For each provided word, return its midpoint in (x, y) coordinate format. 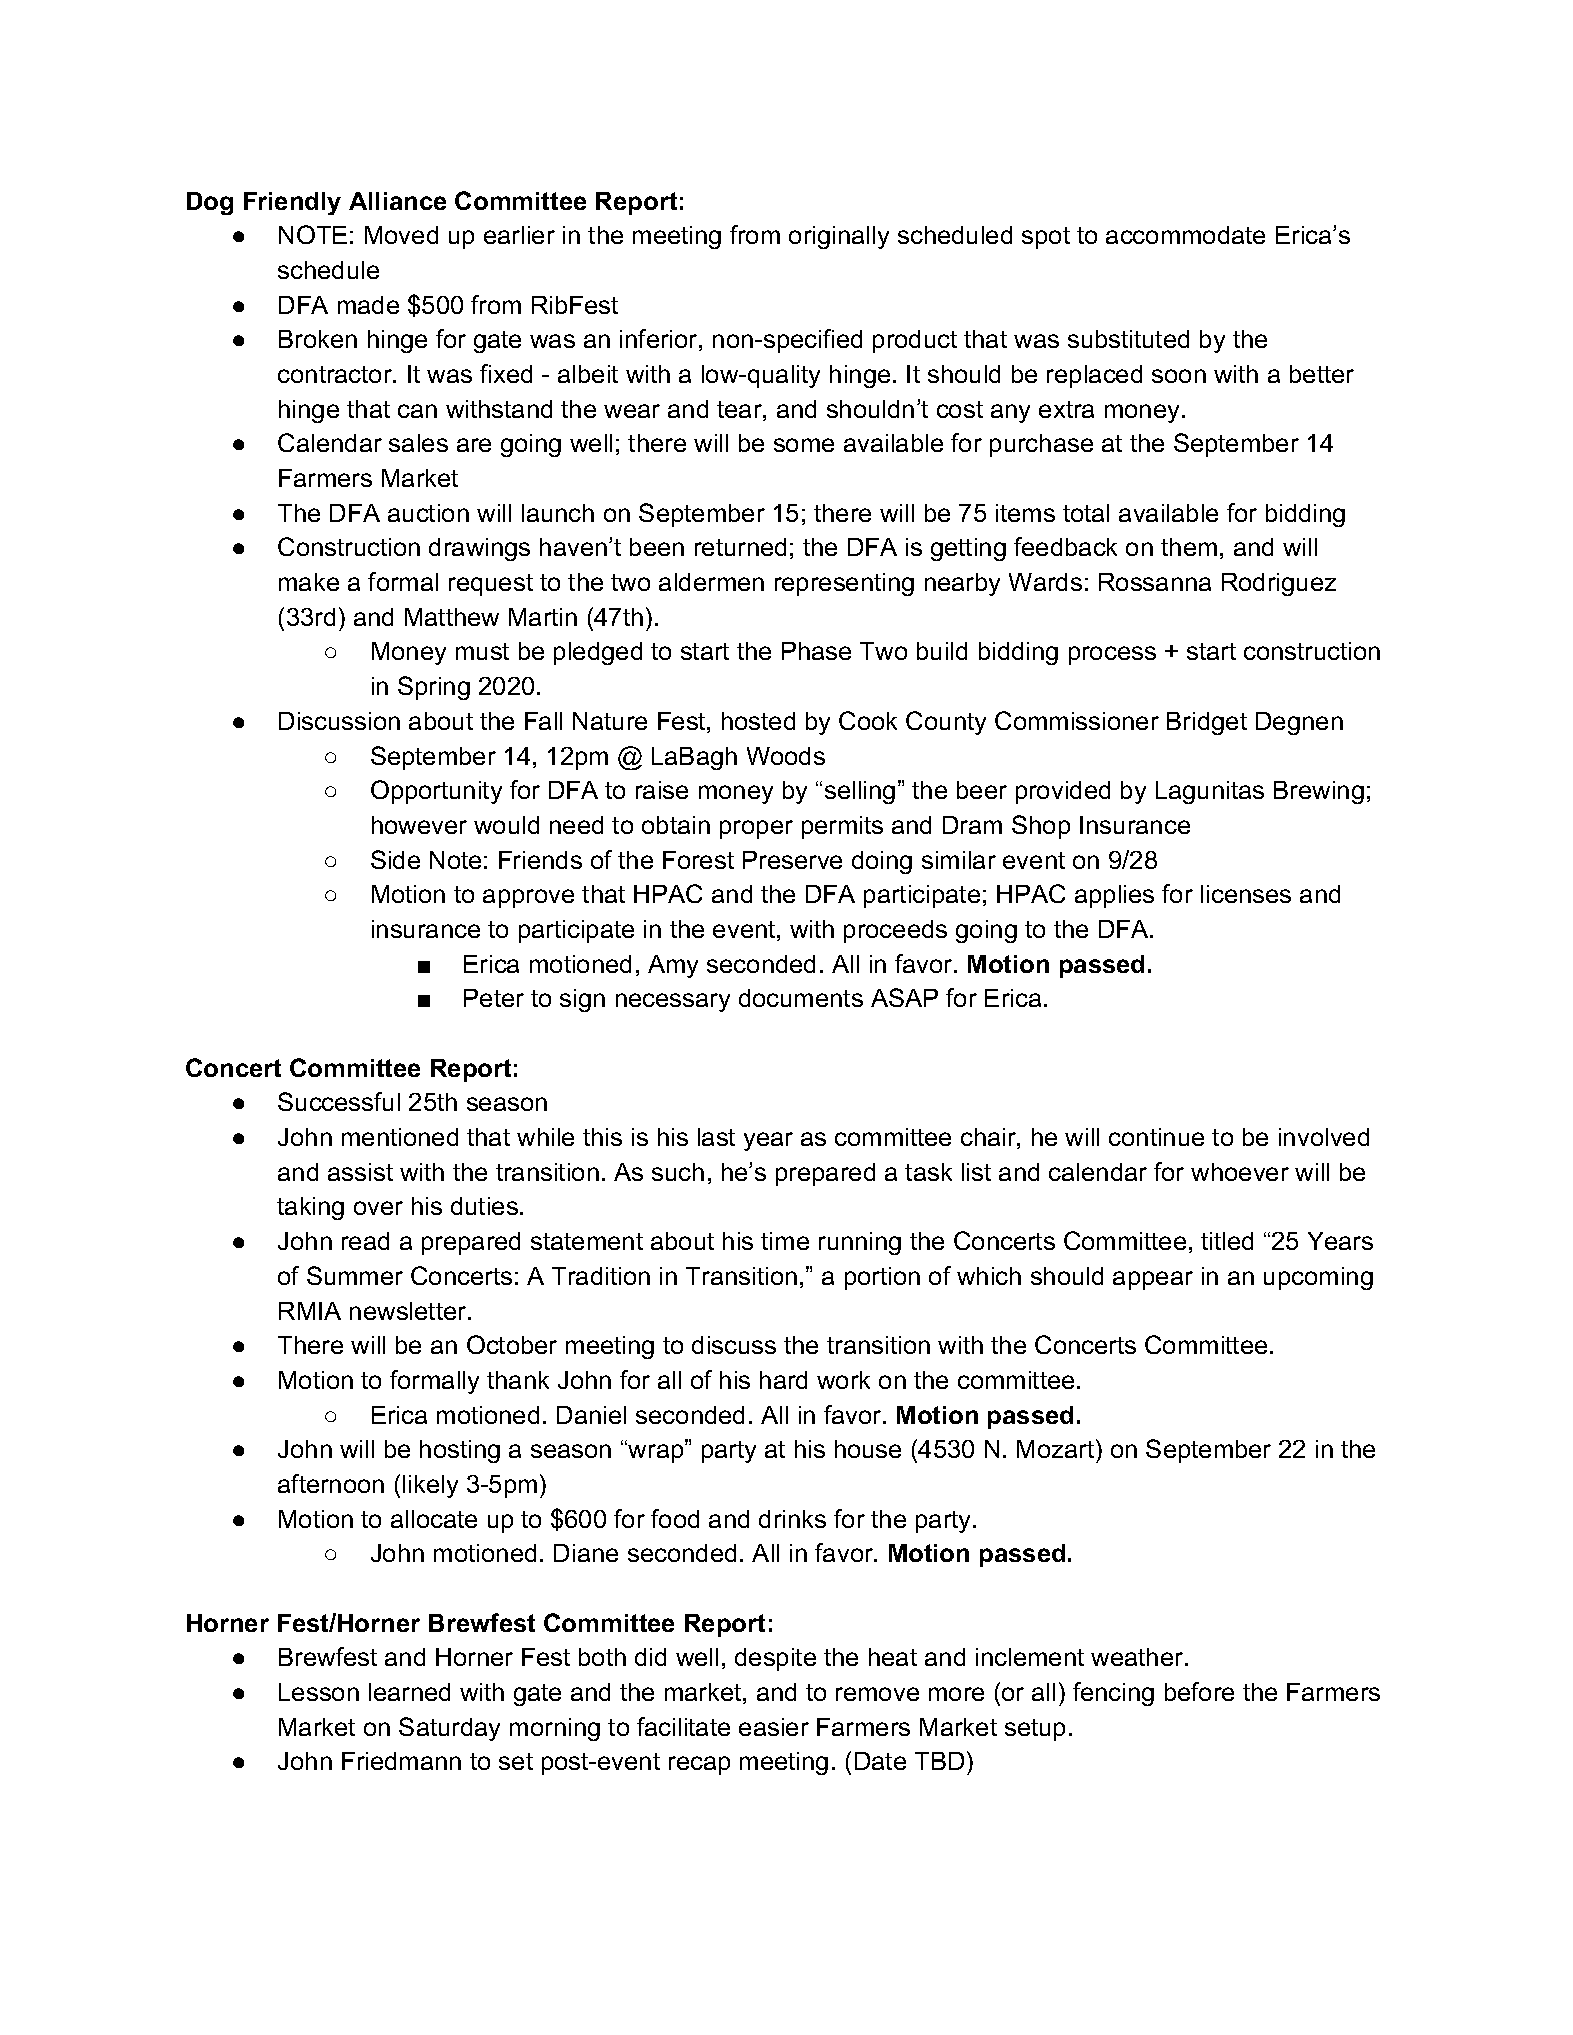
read (365, 1241)
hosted (758, 721)
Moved (401, 235)
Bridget (1207, 723)
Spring (434, 688)
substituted (1128, 339)
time (785, 1241)
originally (839, 237)
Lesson (319, 1692)
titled (1227, 1241)
